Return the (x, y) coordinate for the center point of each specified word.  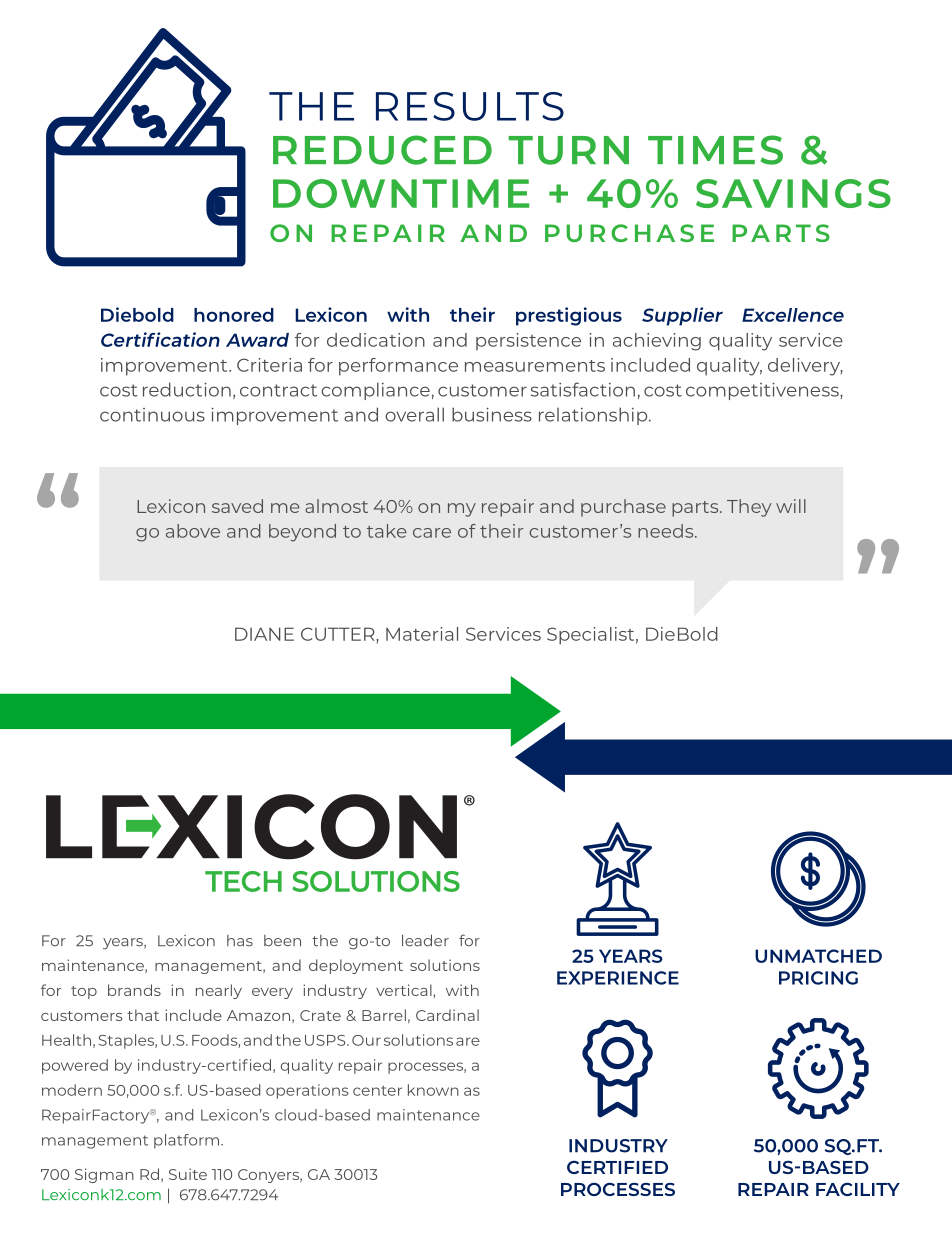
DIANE (264, 634)
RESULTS (470, 106)
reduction (187, 389)
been (282, 941)
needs (667, 531)
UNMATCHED (818, 956)
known (433, 1090)
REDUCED (382, 150)
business (492, 414)
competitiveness (763, 391)
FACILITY (858, 1189)
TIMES (715, 150)
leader (425, 940)
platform (188, 1141)
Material (422, 634)
